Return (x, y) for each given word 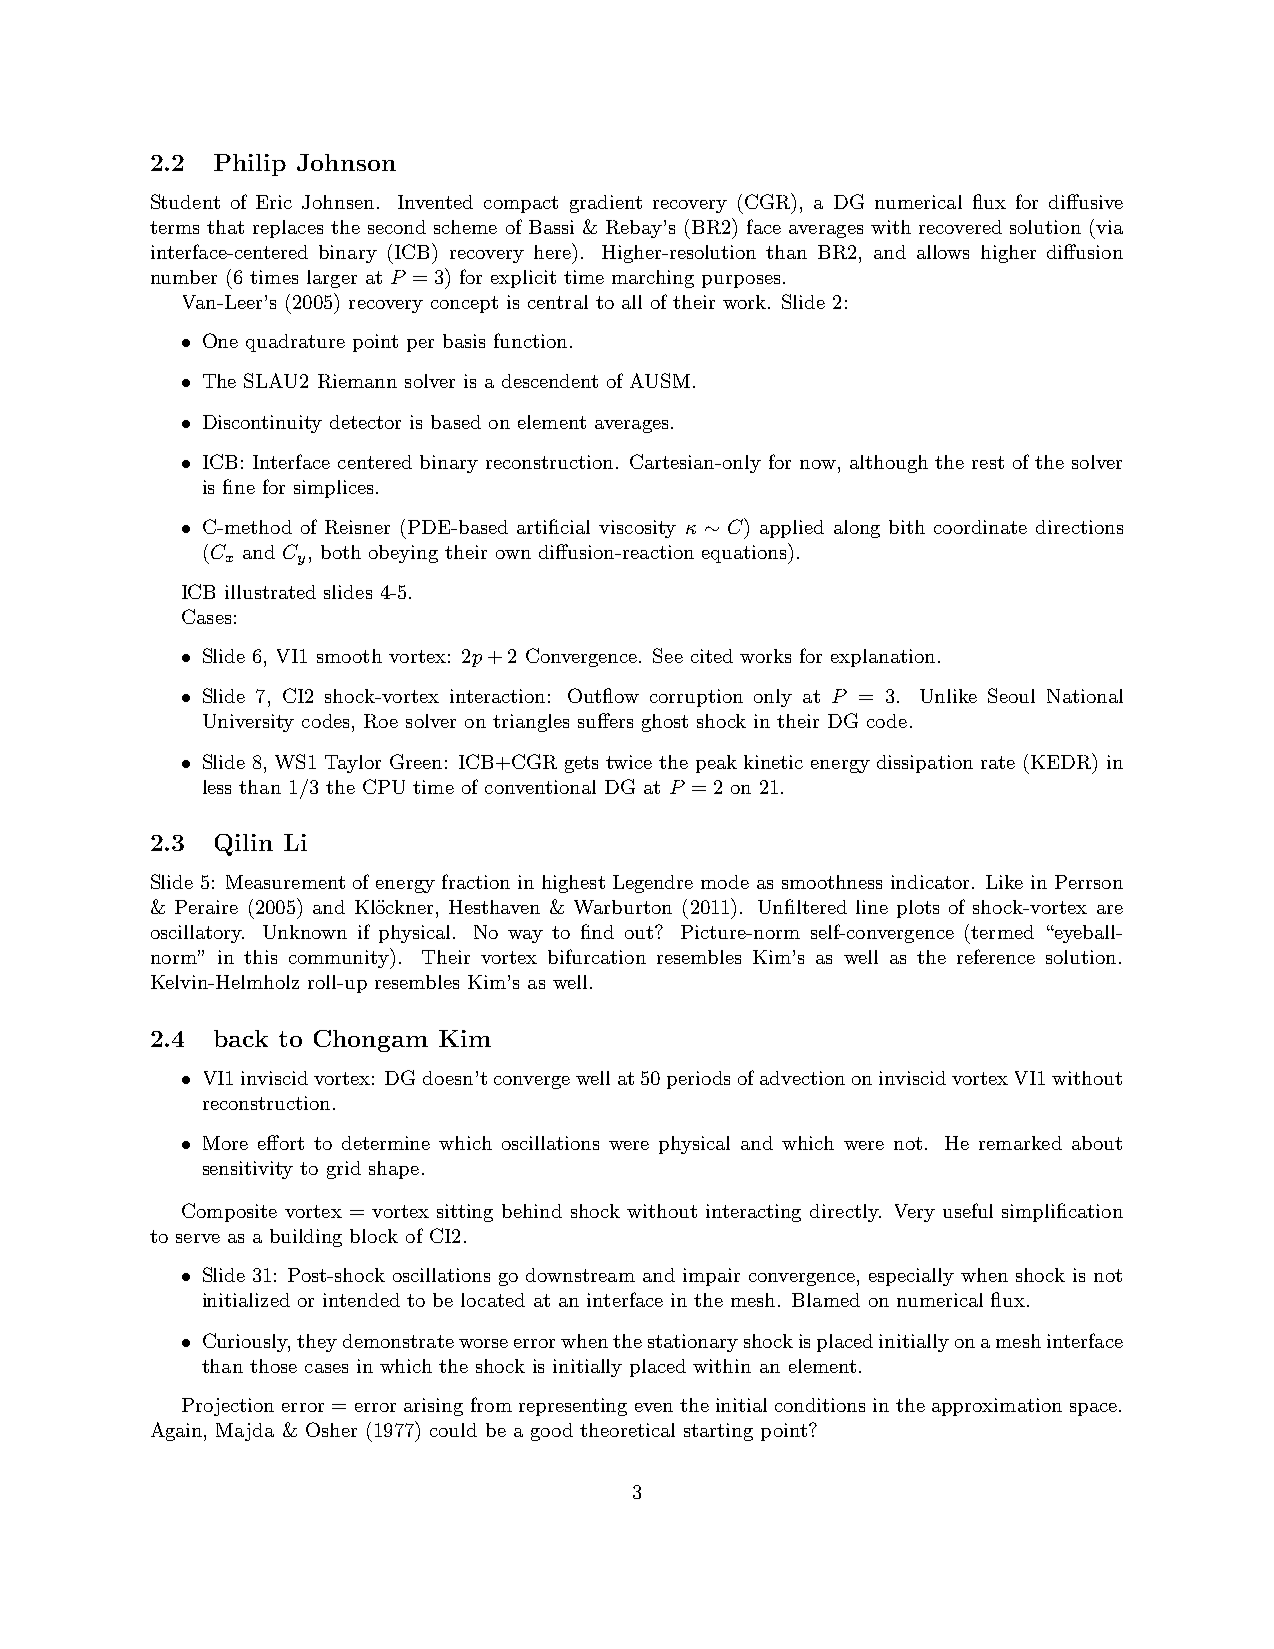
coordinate (980, 527)
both (341, 552)
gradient (606, 204)
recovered (960, 227)
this (260, 957)
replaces (288, 229)
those (273, 1366)
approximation (997, 1407)
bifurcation (597, 956)
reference (996, 956)
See (668, 655)
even (654, 1407)
